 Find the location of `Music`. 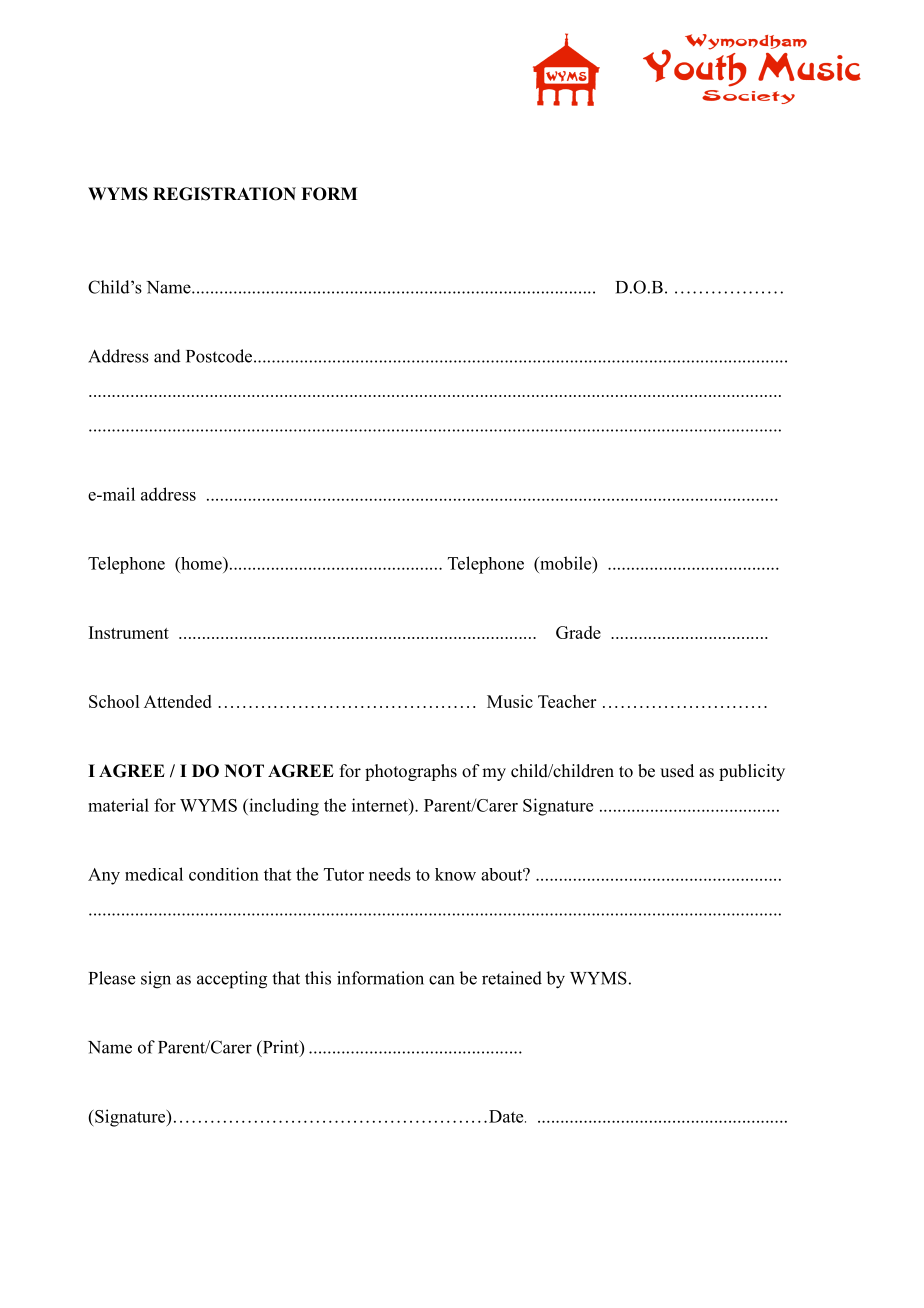

Music is located at coordinates (510, 701).
